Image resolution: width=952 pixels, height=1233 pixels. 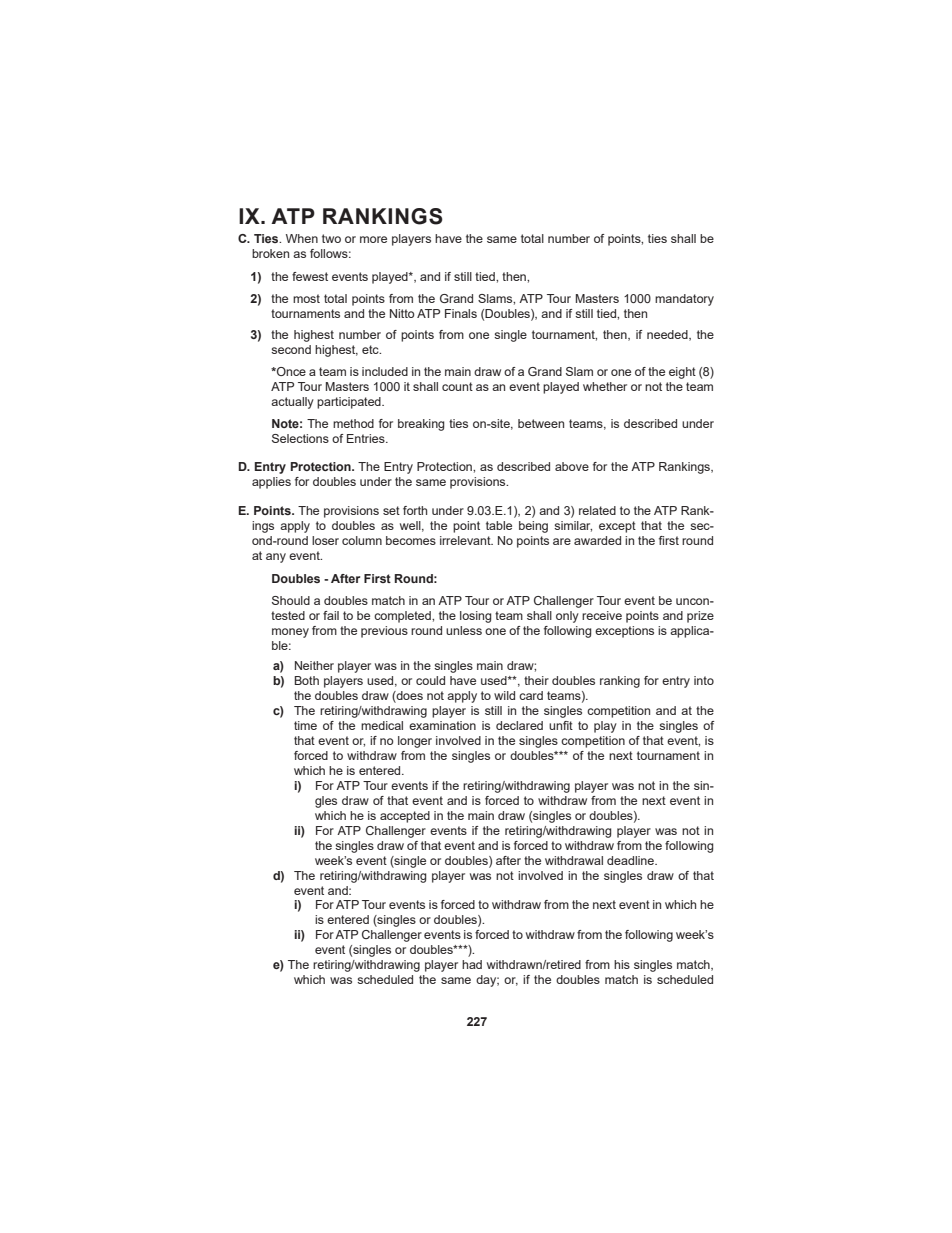 I want to click on fail, so click(x=331, y=615).
